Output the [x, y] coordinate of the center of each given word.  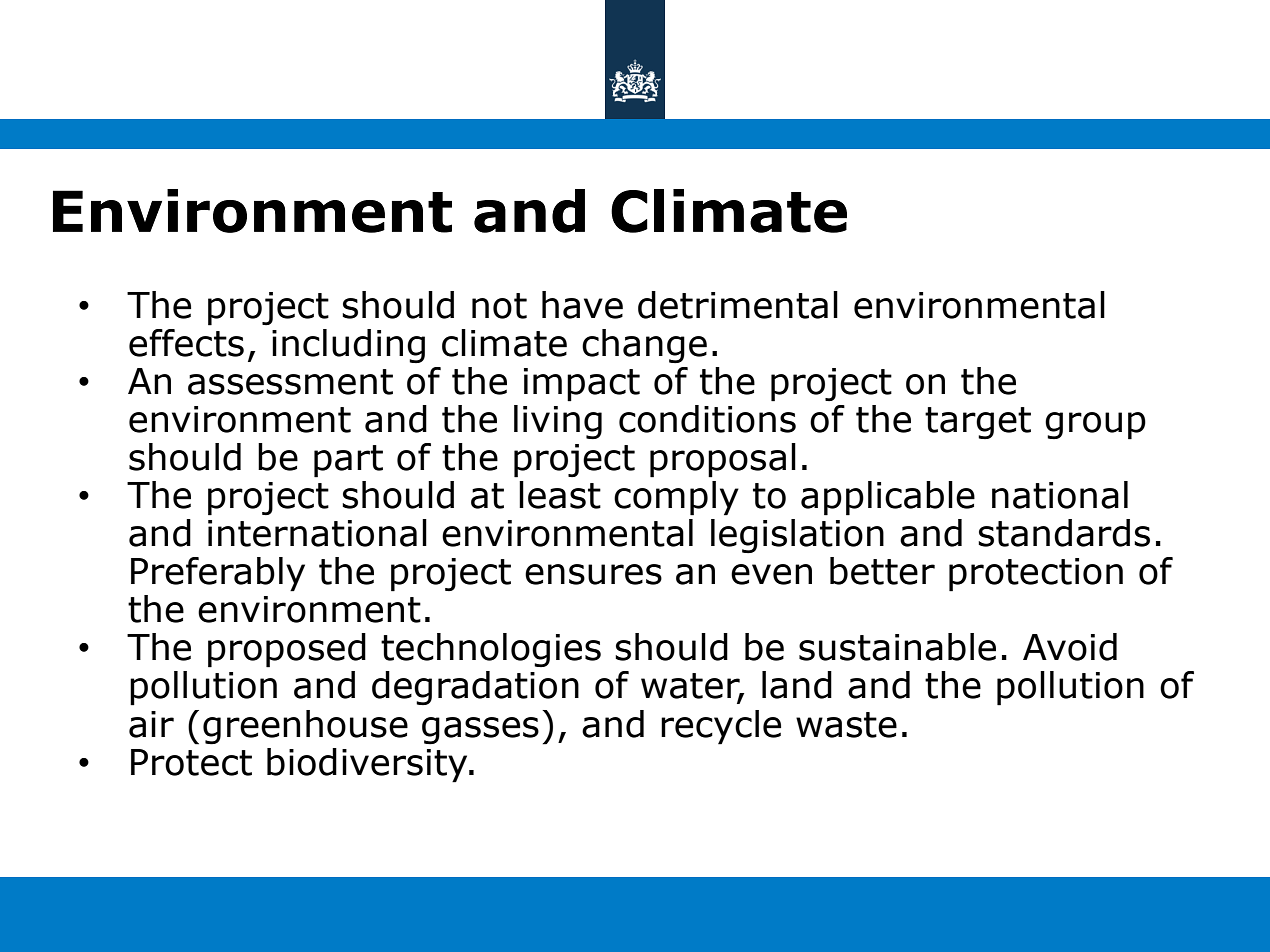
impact [582, 385]
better [882, 571]
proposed [287, 650]
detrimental [738, 305]
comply [676, 498]
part [348, 461]
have [582, 305]
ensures [593, 574]
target [978, 423]
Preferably [218, 574]
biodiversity [368, 765]
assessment [290, 382]
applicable [888, 498]
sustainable [897, 647]
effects [186, 343]
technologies [491, 650]
